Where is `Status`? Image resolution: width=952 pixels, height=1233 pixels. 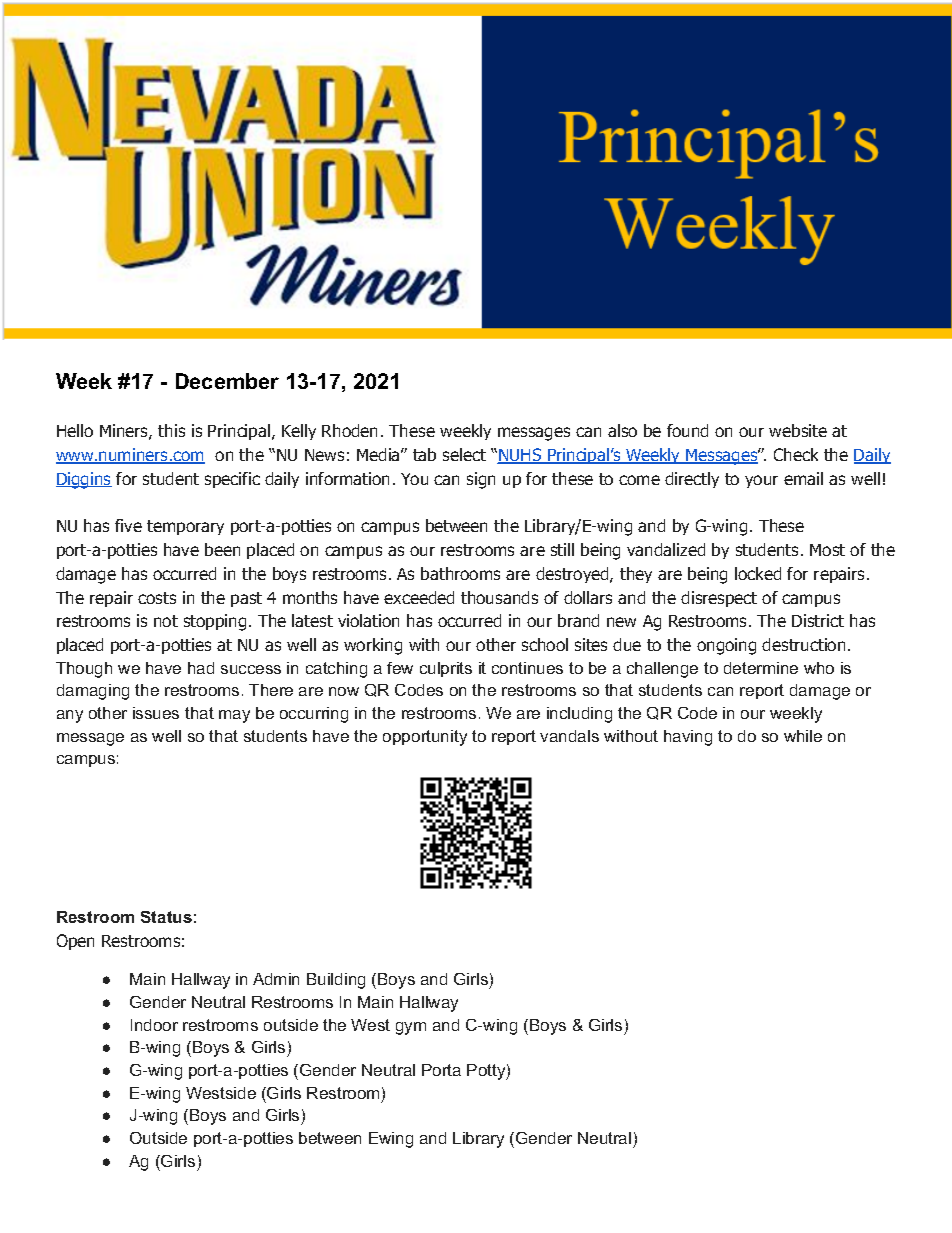
Status is located at coordinates (166, 917).
